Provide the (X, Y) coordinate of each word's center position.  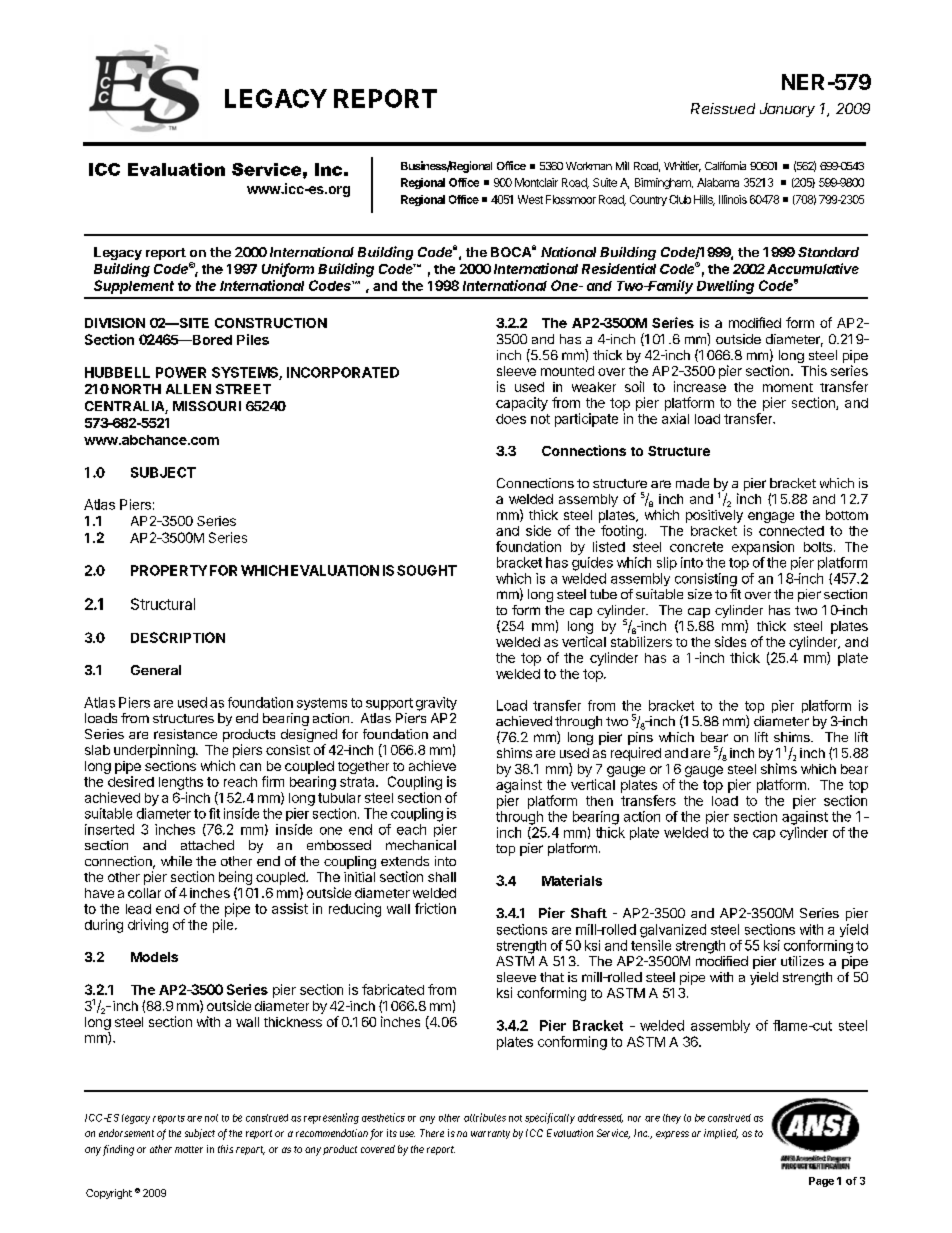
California (725, 165)
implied (721, 1134)
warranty (490, 1134)
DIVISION (115, 323)
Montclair (536, 182)
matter (189, 1149)
